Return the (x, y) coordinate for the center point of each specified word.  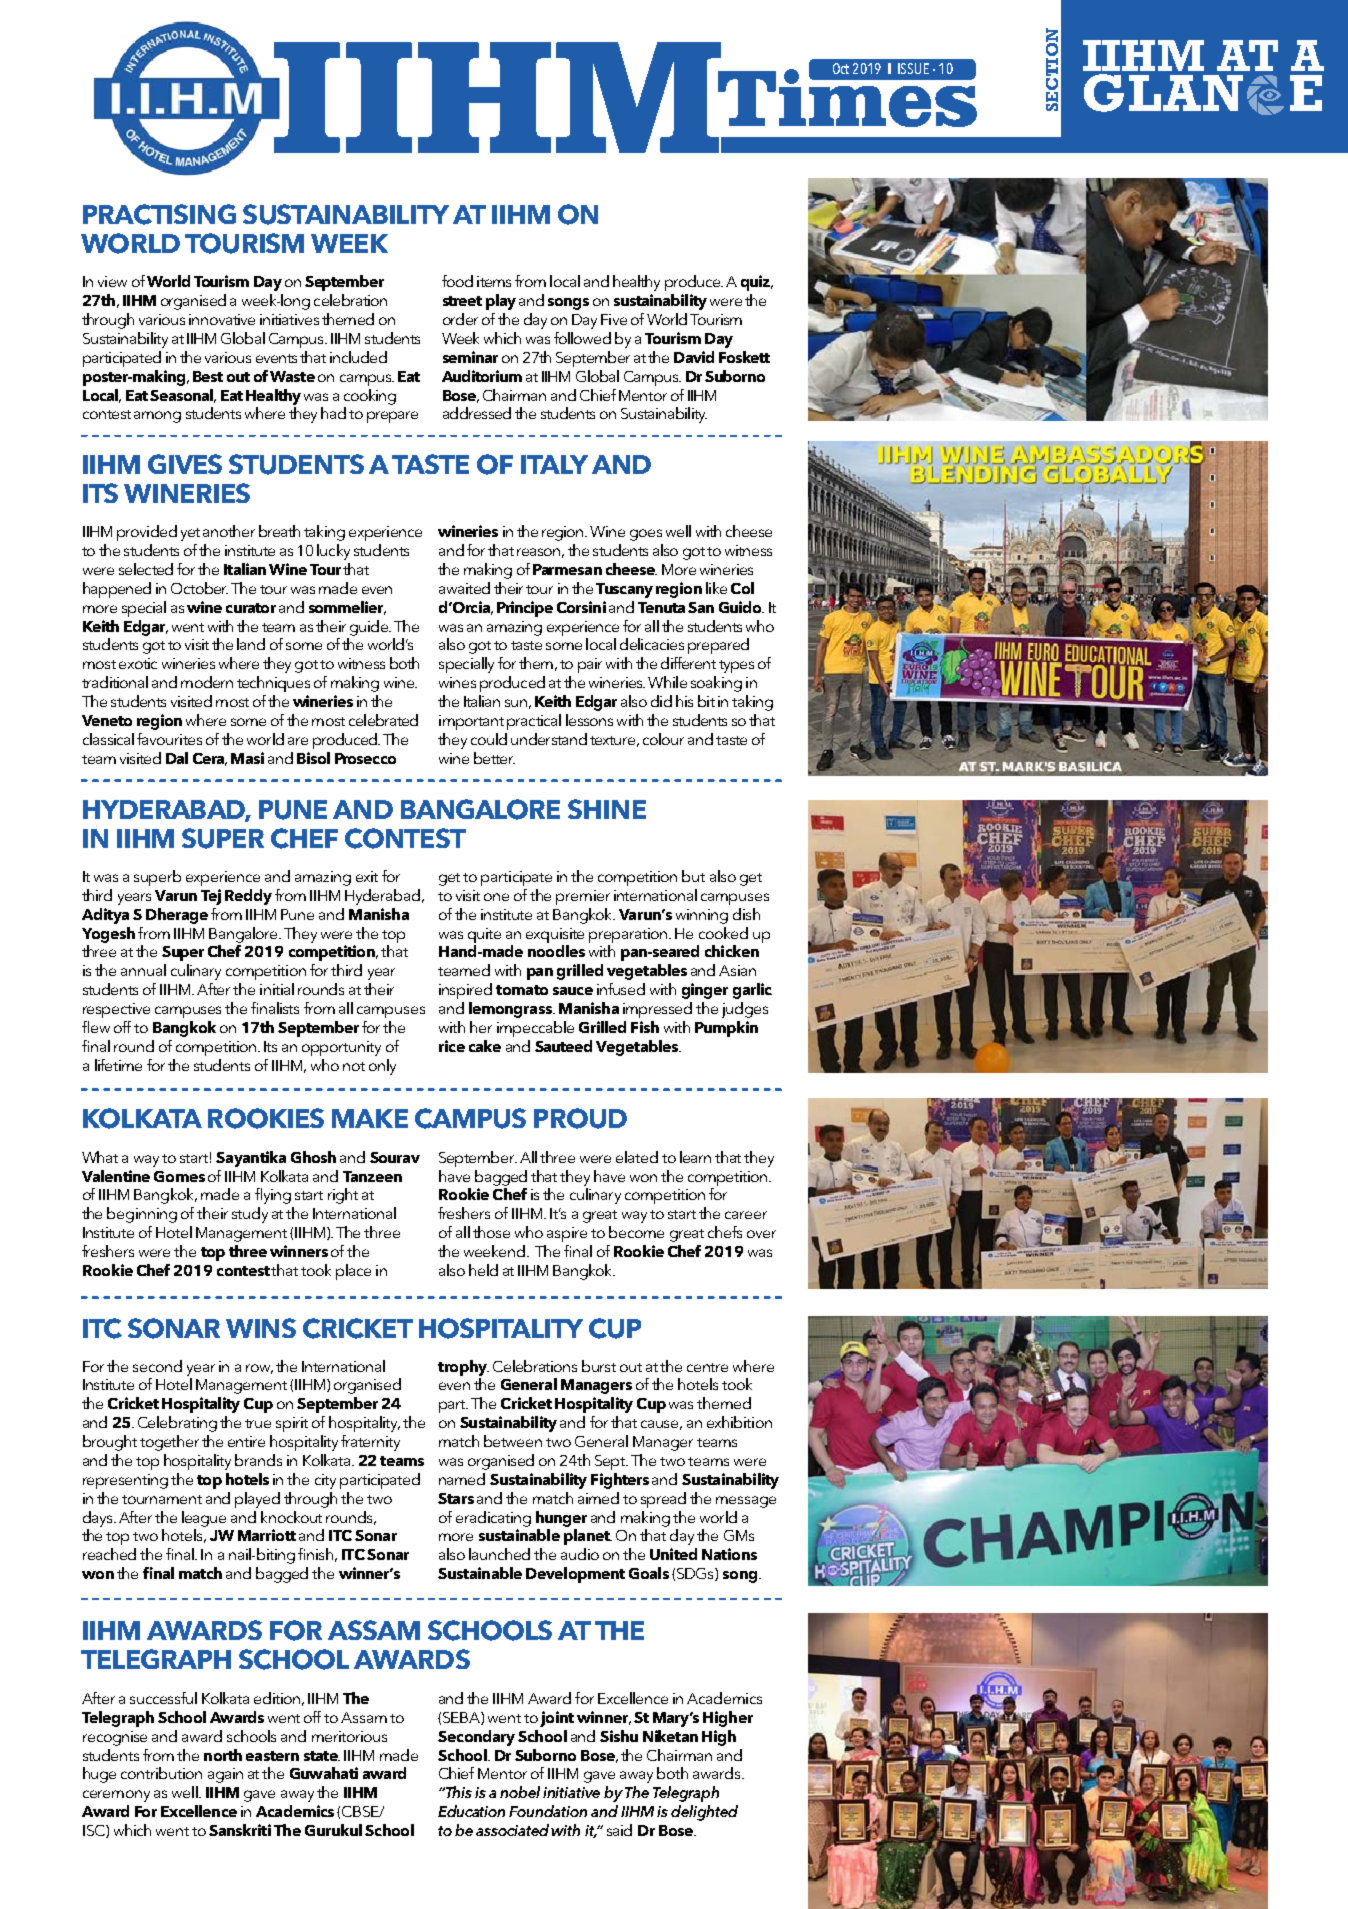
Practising (159, 214)
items (494, 281)
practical (534, 722)
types (736, 666)
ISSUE (913, 68)
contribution (161, 1773)
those (491, 1232)
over (761, 1234)
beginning (142, 1215)
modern (207, 682)
